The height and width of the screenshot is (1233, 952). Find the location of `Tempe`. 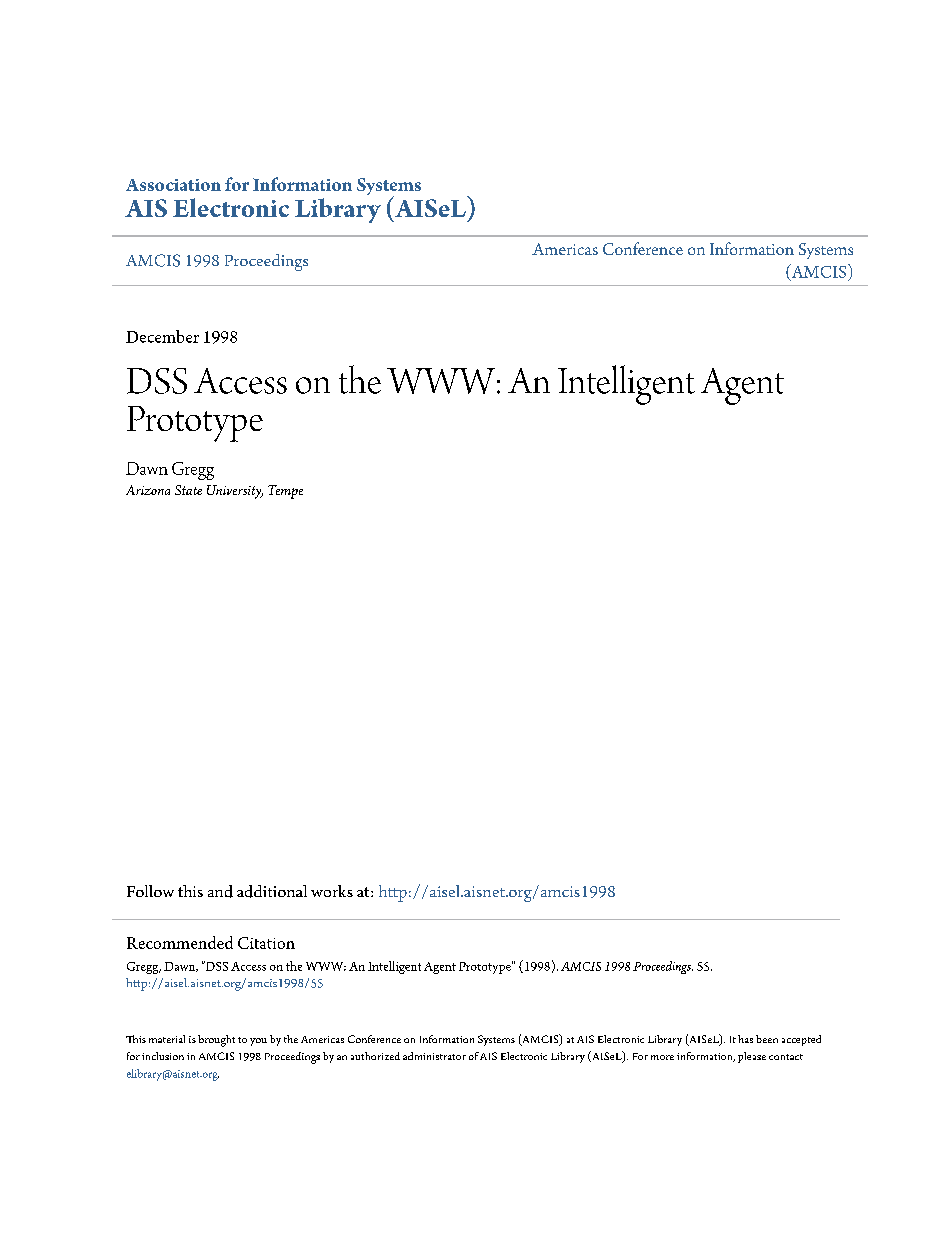

Tempe is located at coordinates (285, 492).
